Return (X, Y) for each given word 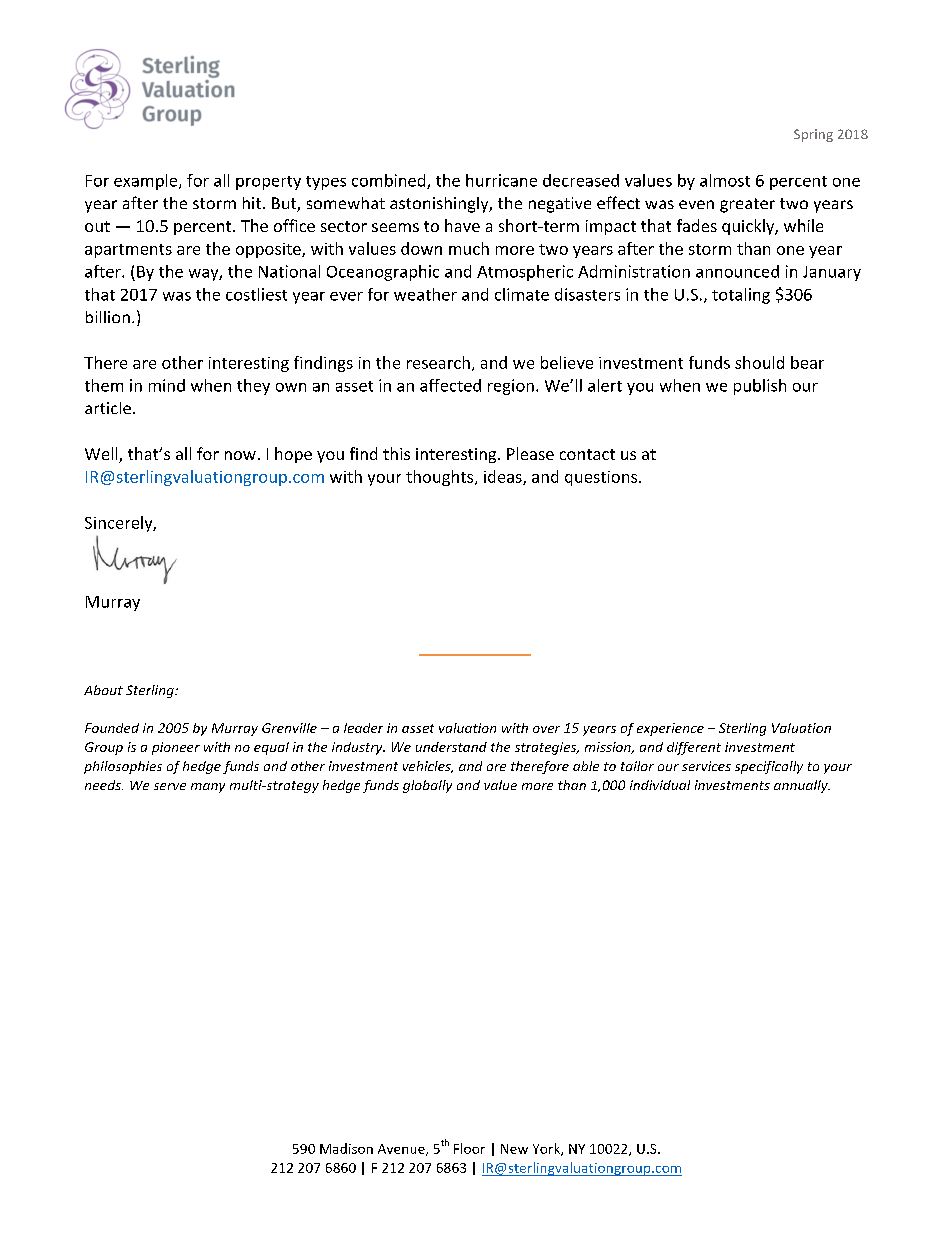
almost (725, 180)
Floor (469, 1148)
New (514, 1149)
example (147, 182)
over (546, 729)
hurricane (501, 180)
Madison (346, 1148)
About (103, 690)
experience (670, 729)
